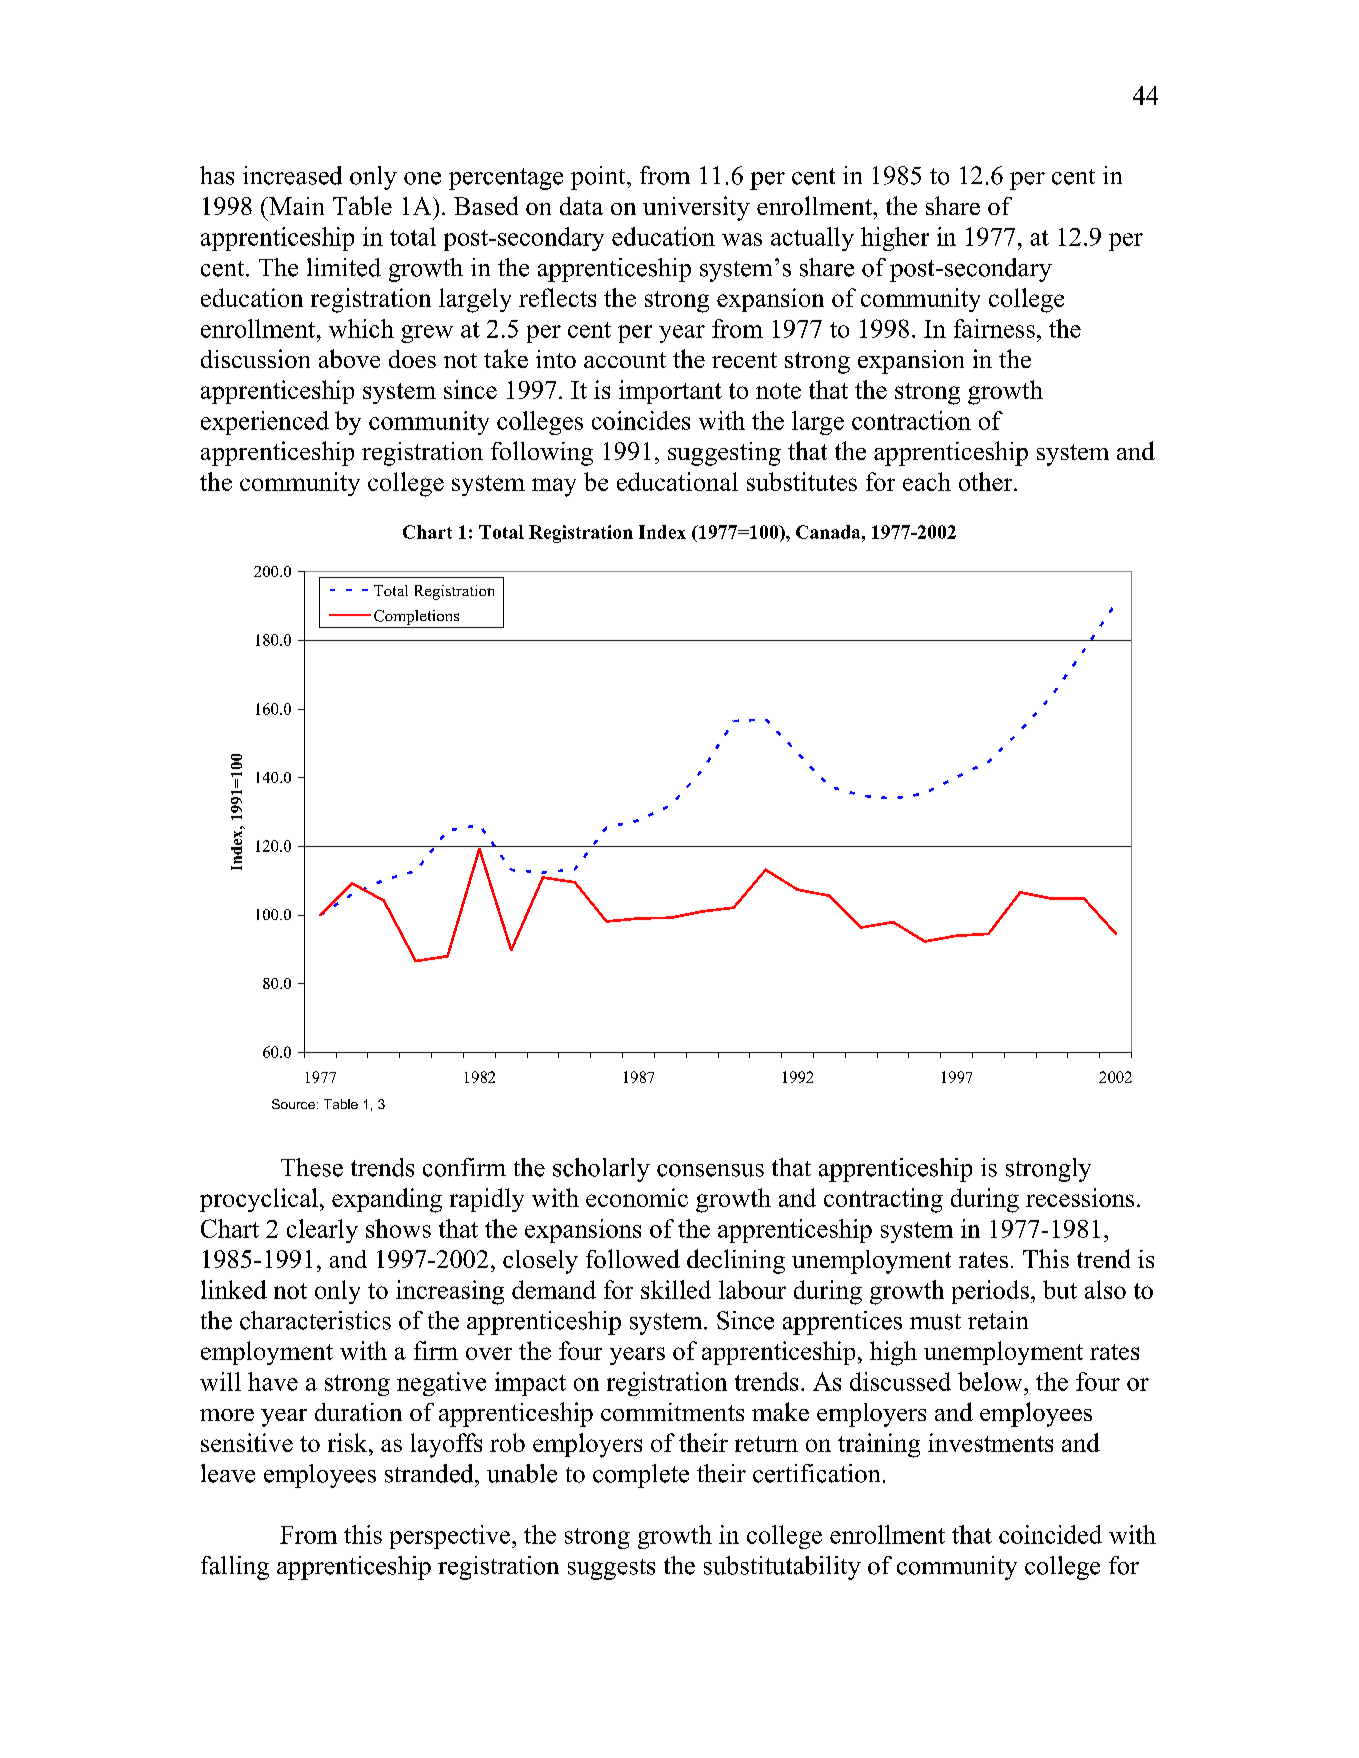 This page has height=1758, width=1359. Describe the element at coordinates (1080, 1197) in the page. I see `recessions` at that location.
